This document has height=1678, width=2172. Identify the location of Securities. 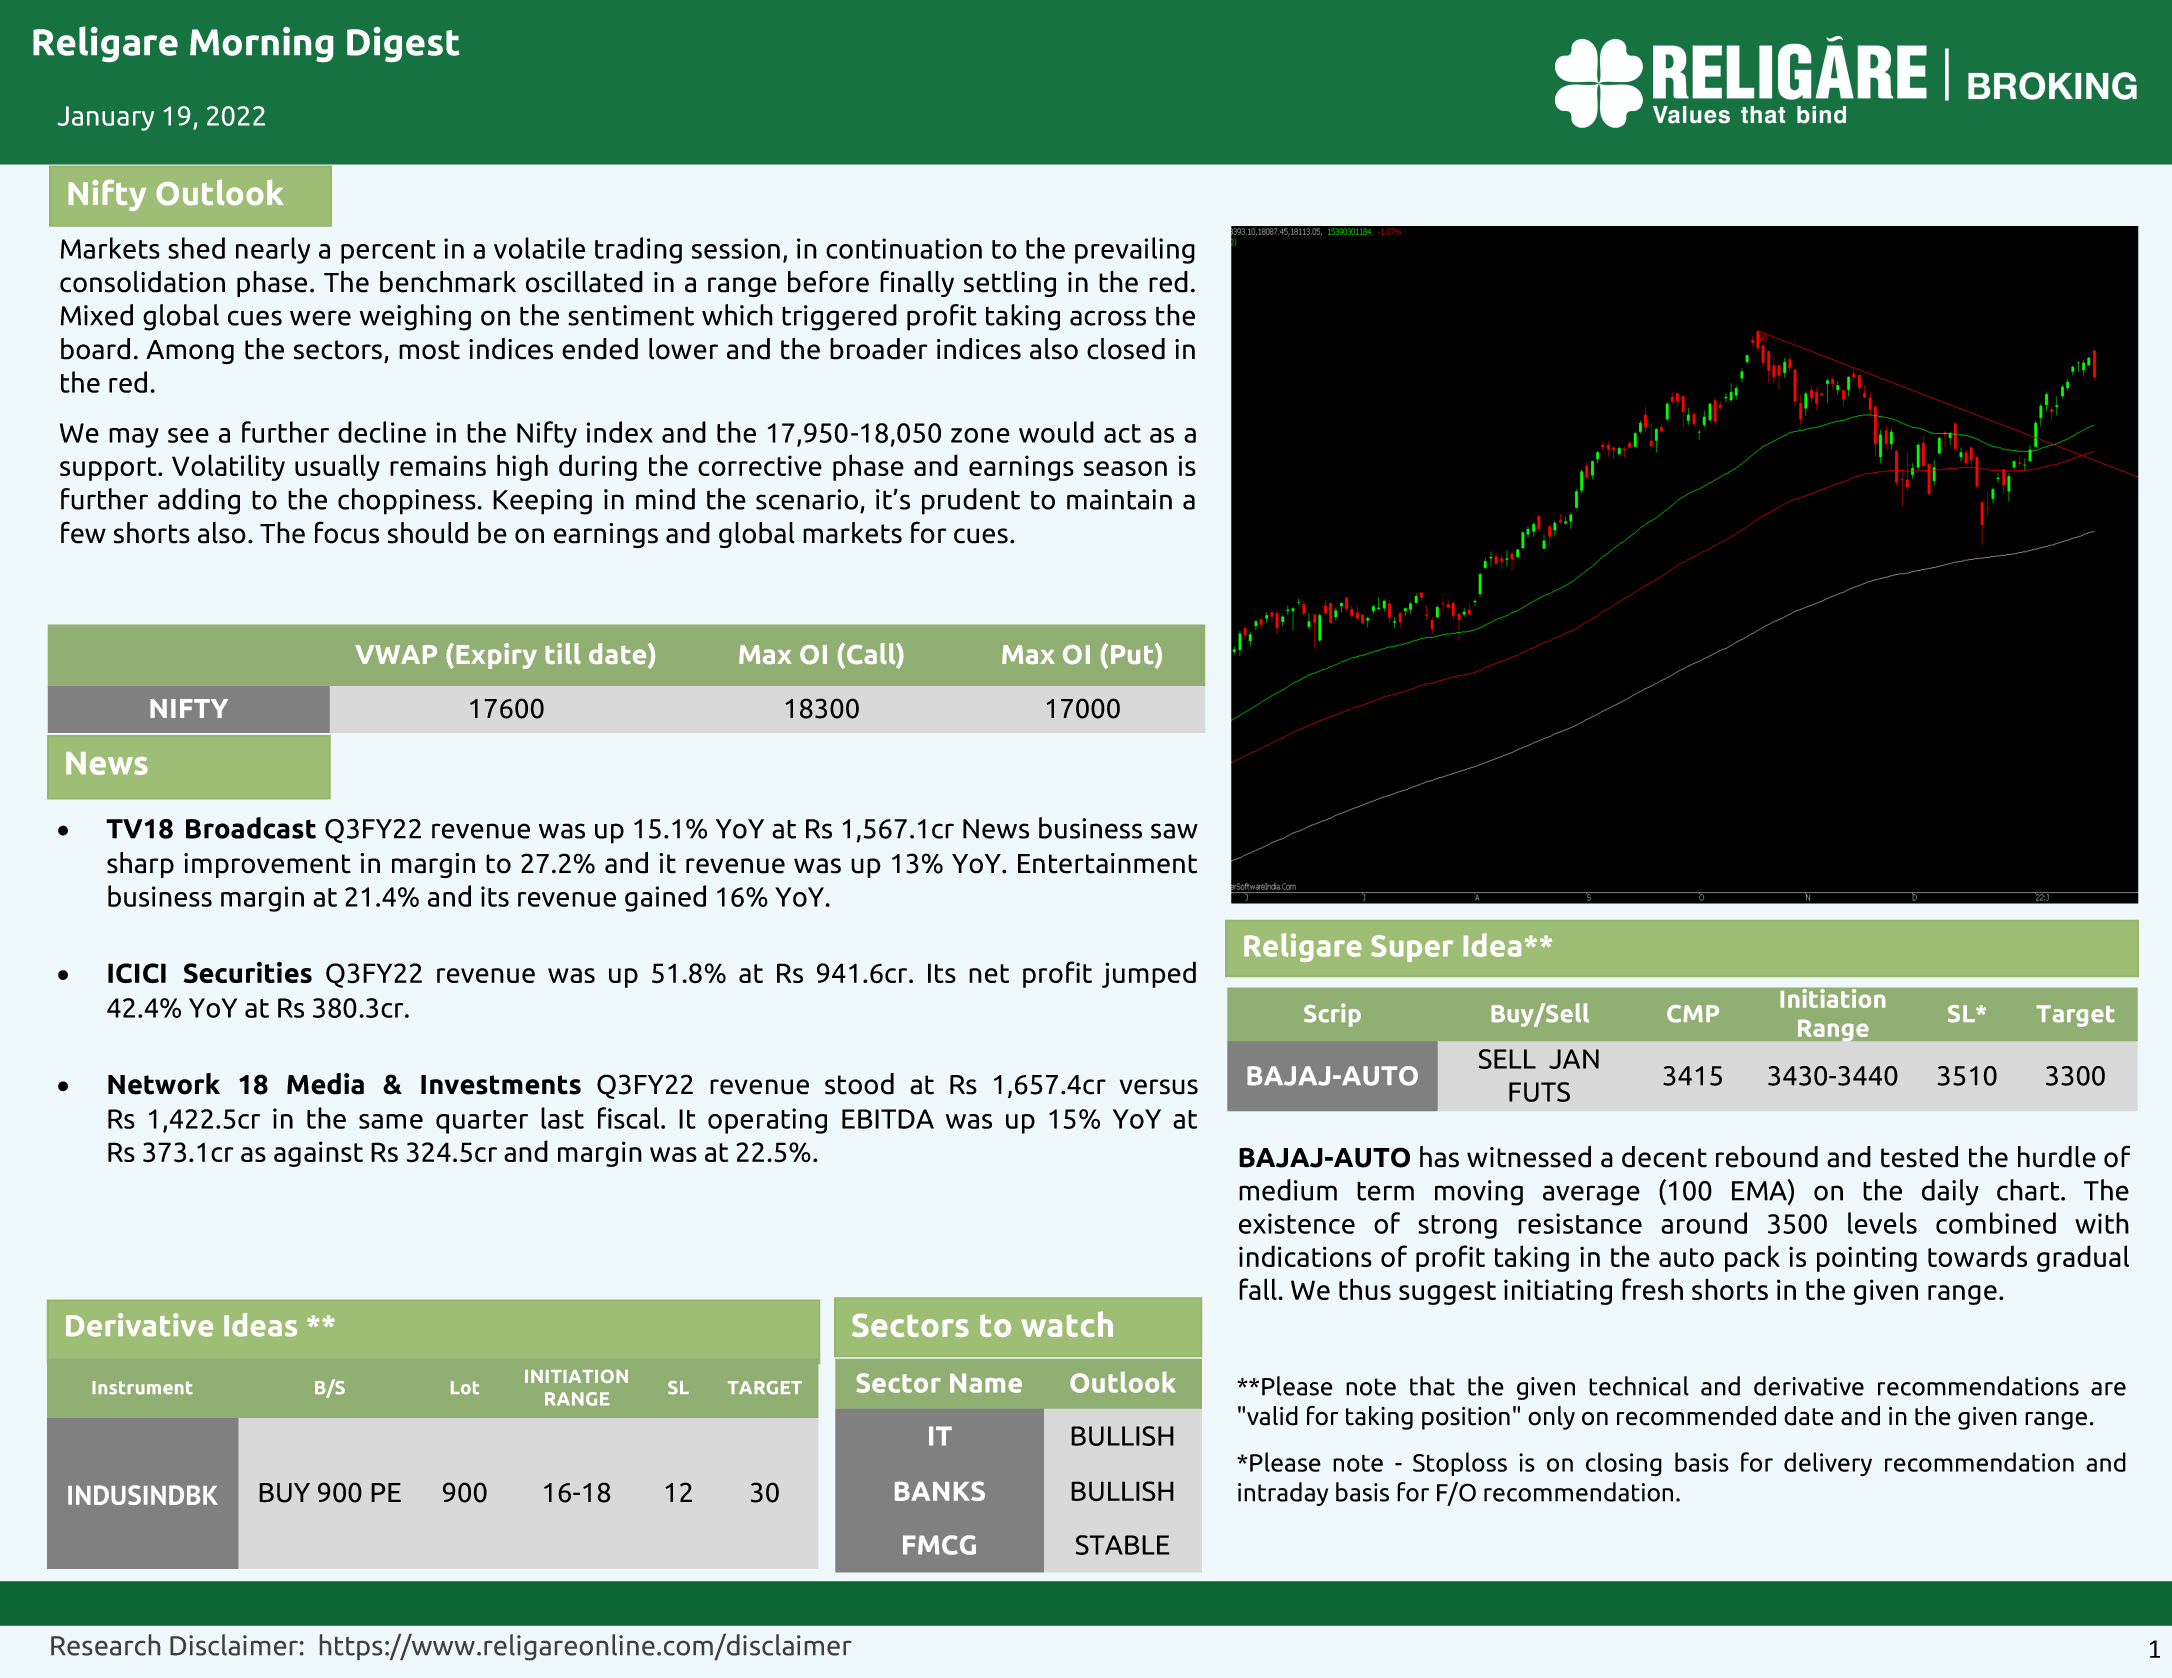
(248, 972).
